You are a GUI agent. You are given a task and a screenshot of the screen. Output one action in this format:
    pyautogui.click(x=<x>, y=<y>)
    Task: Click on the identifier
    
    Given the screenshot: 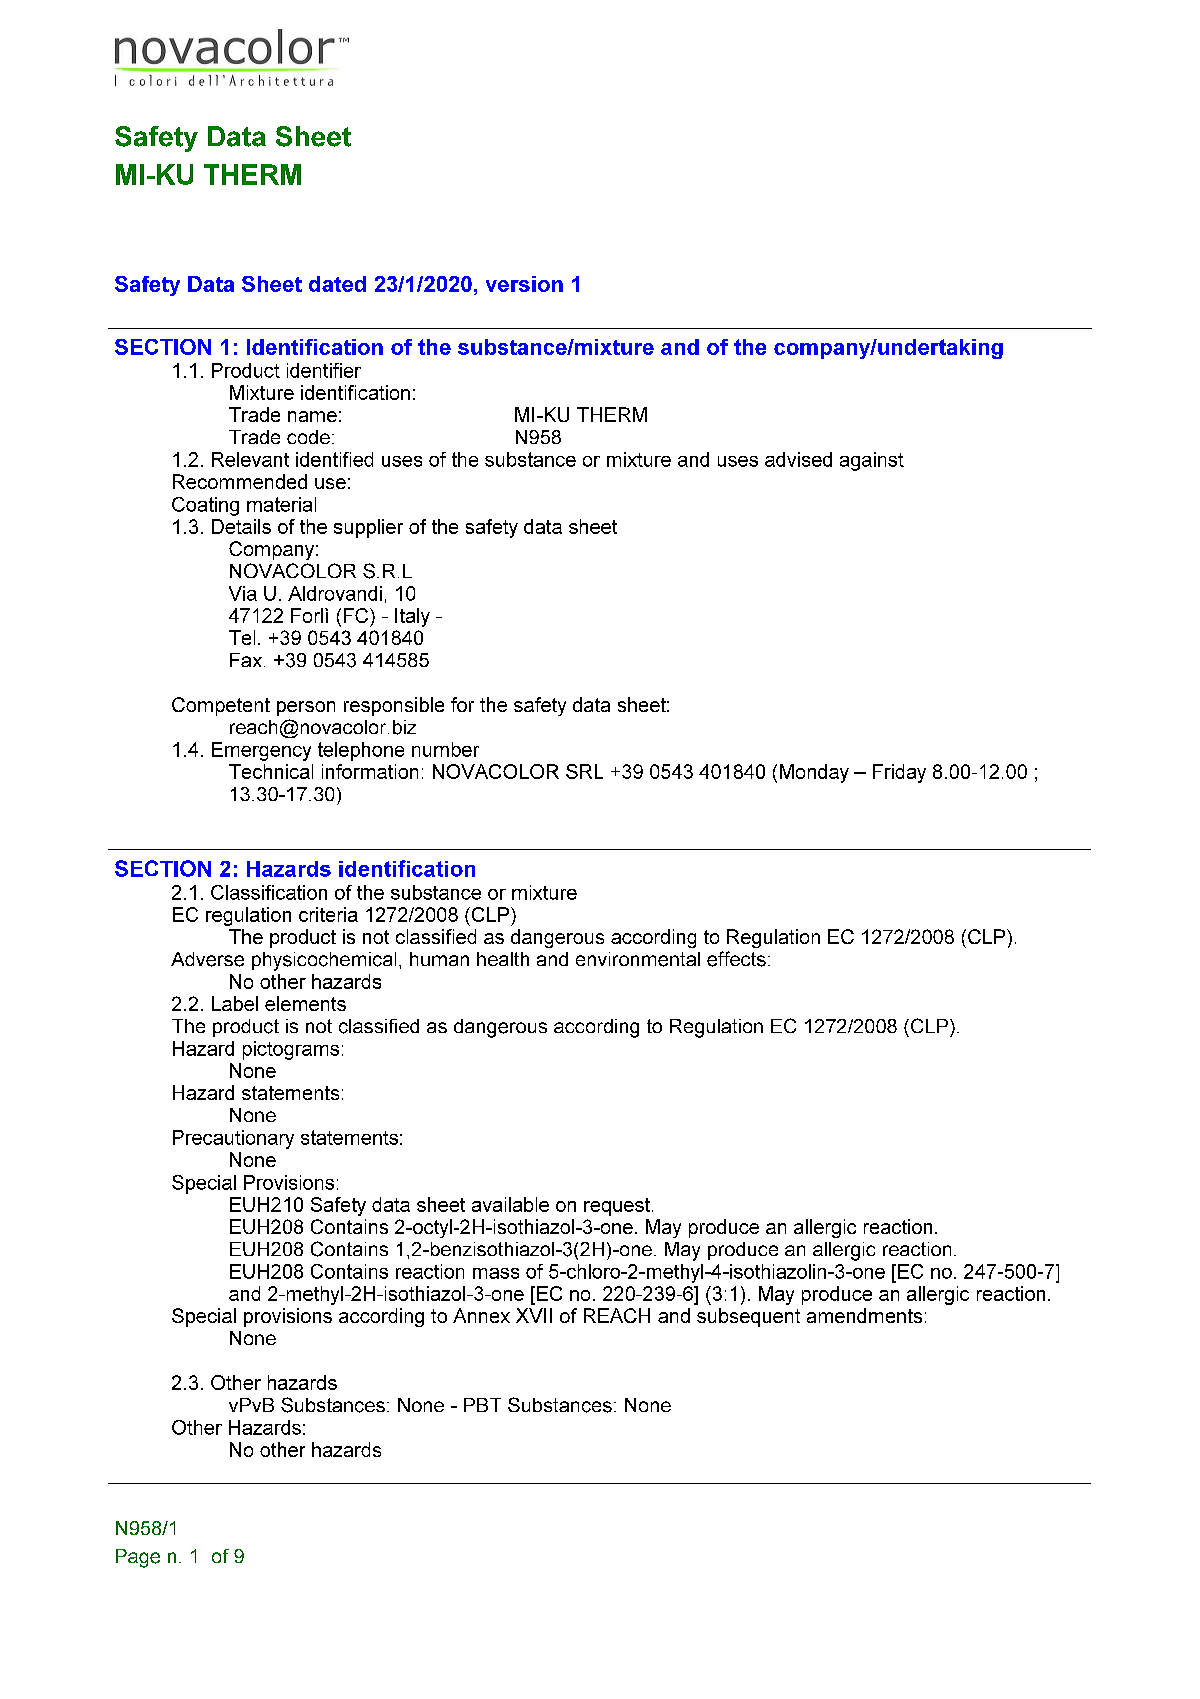 What is the action you would take?
    pyautogui.click(x=324, y=370)
